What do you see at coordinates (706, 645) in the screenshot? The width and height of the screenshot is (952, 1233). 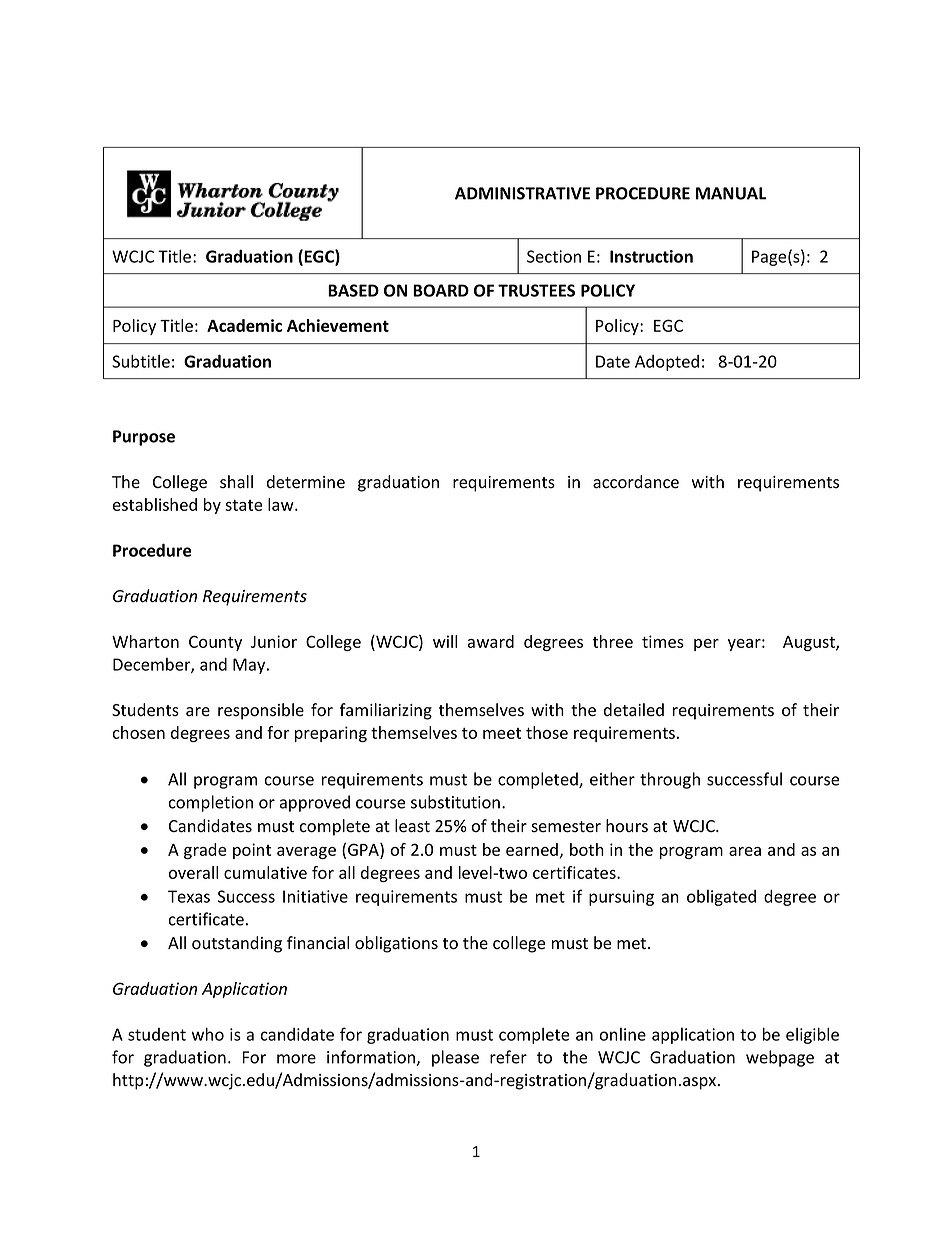 I see `per` at bounding box center [706, 645].
